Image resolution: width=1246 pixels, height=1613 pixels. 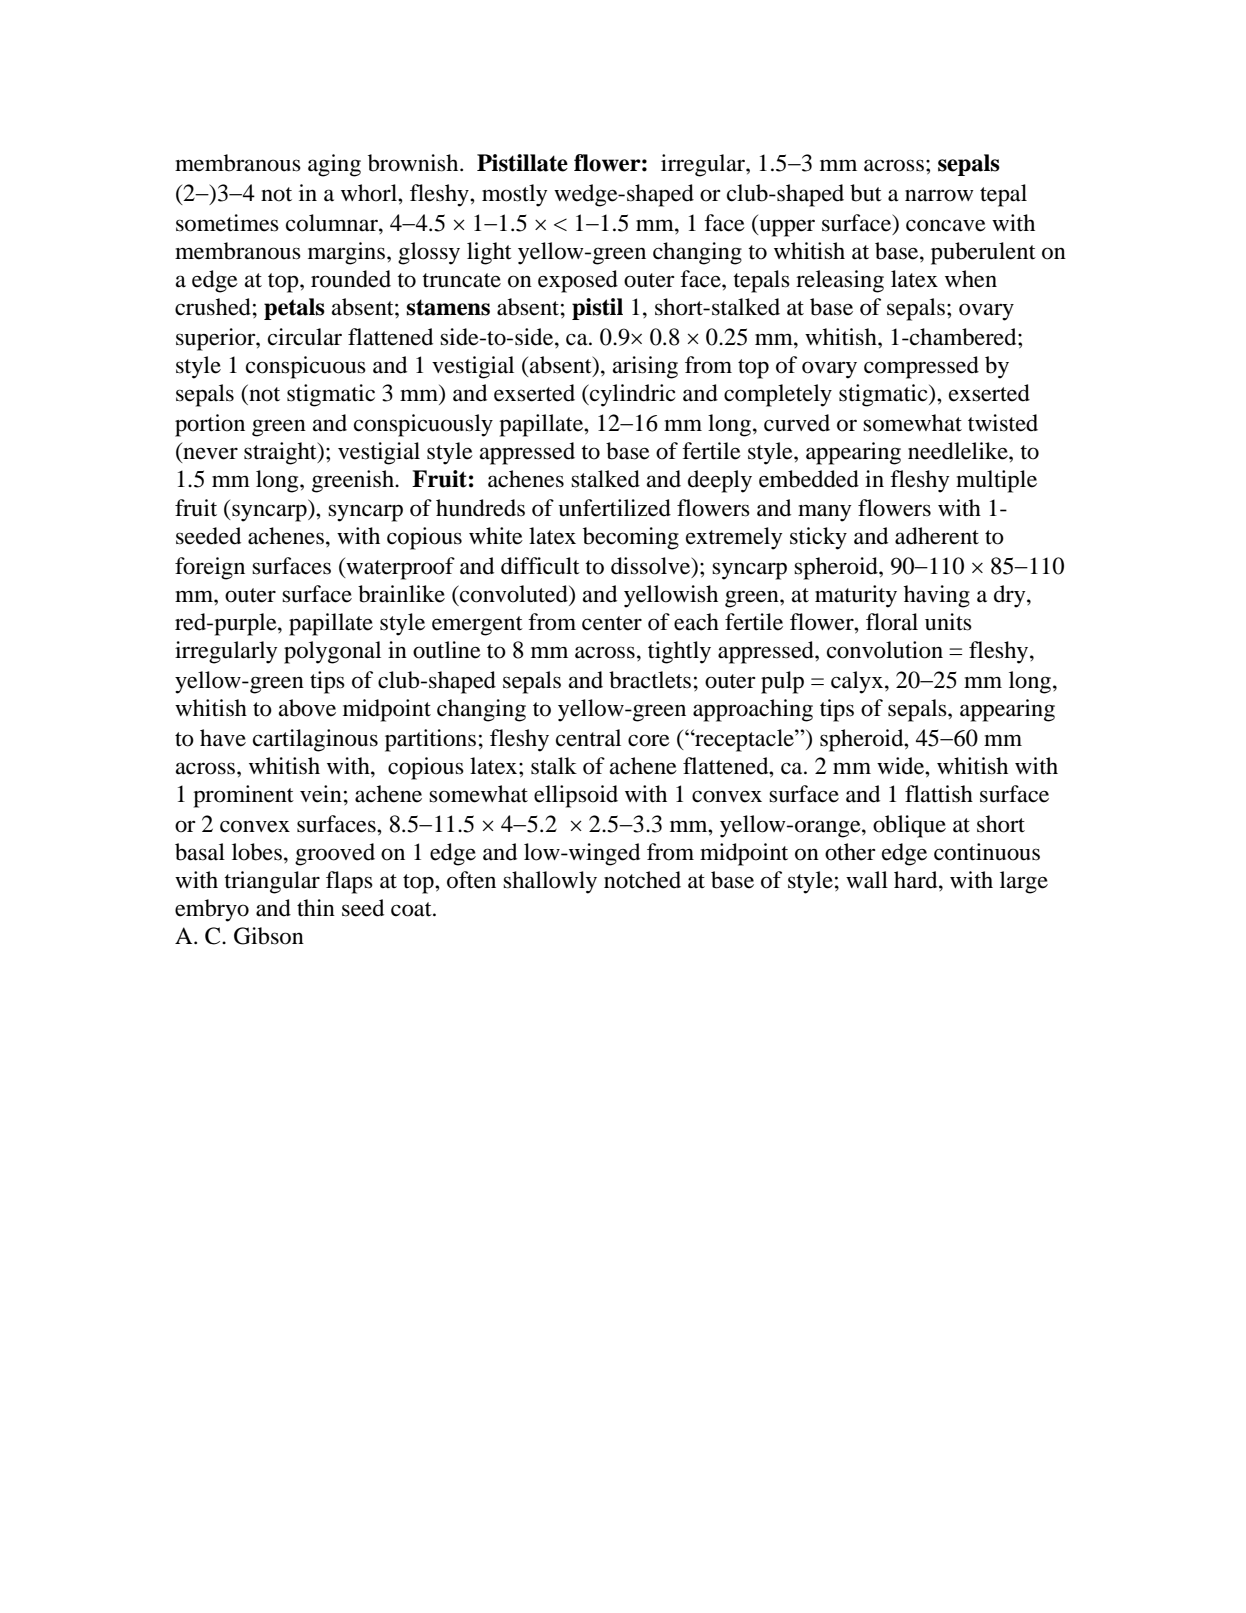 I want to click on arising, so click(x=645, y=367).
